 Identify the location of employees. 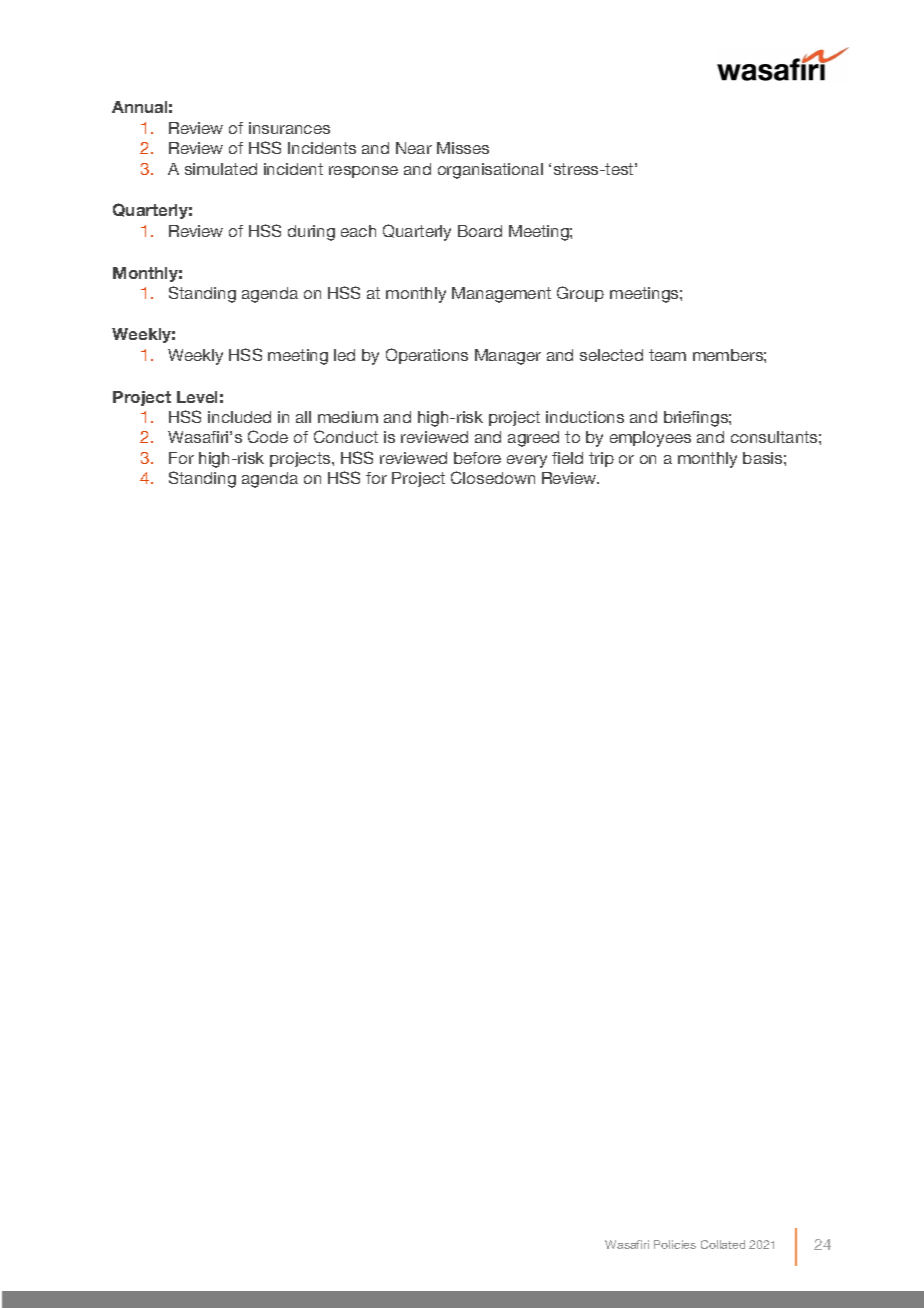
(650, 439).
